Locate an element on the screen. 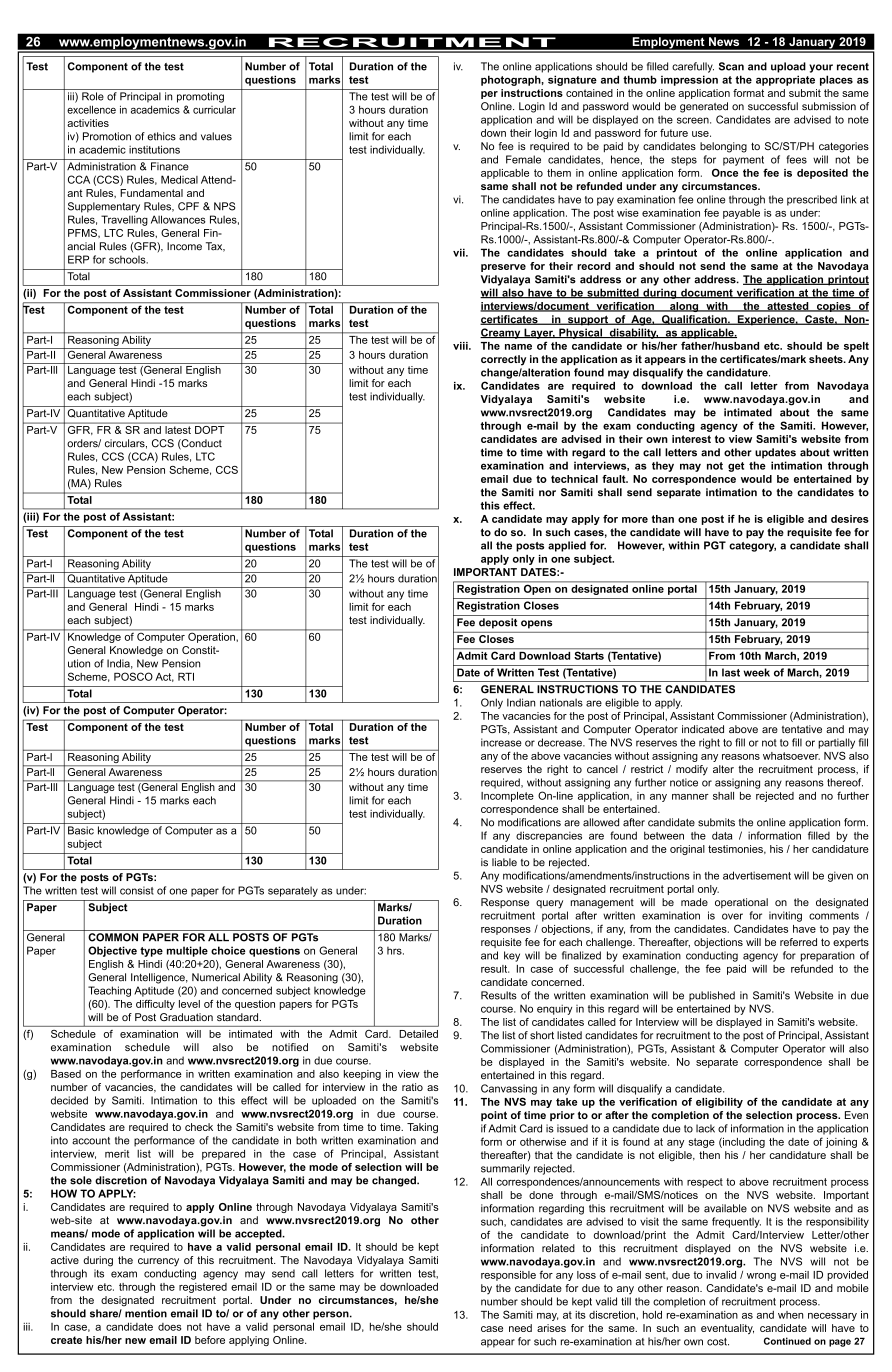 Image resolution: width=892 pixels, height=1372 pixels. correctly is located at coordinates (503, 360).
